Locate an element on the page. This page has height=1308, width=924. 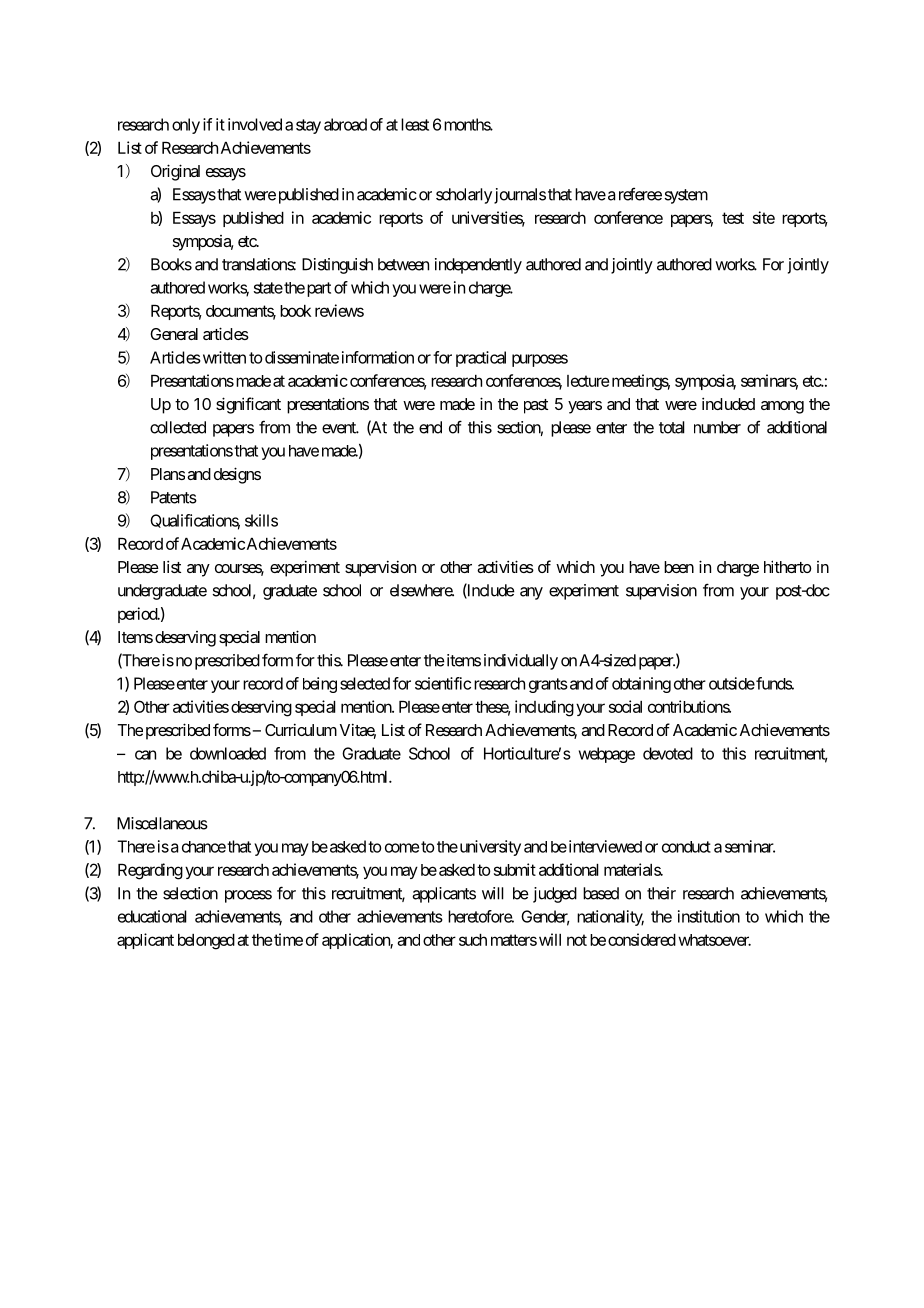
belonged is located at coordinates (206, 942).
